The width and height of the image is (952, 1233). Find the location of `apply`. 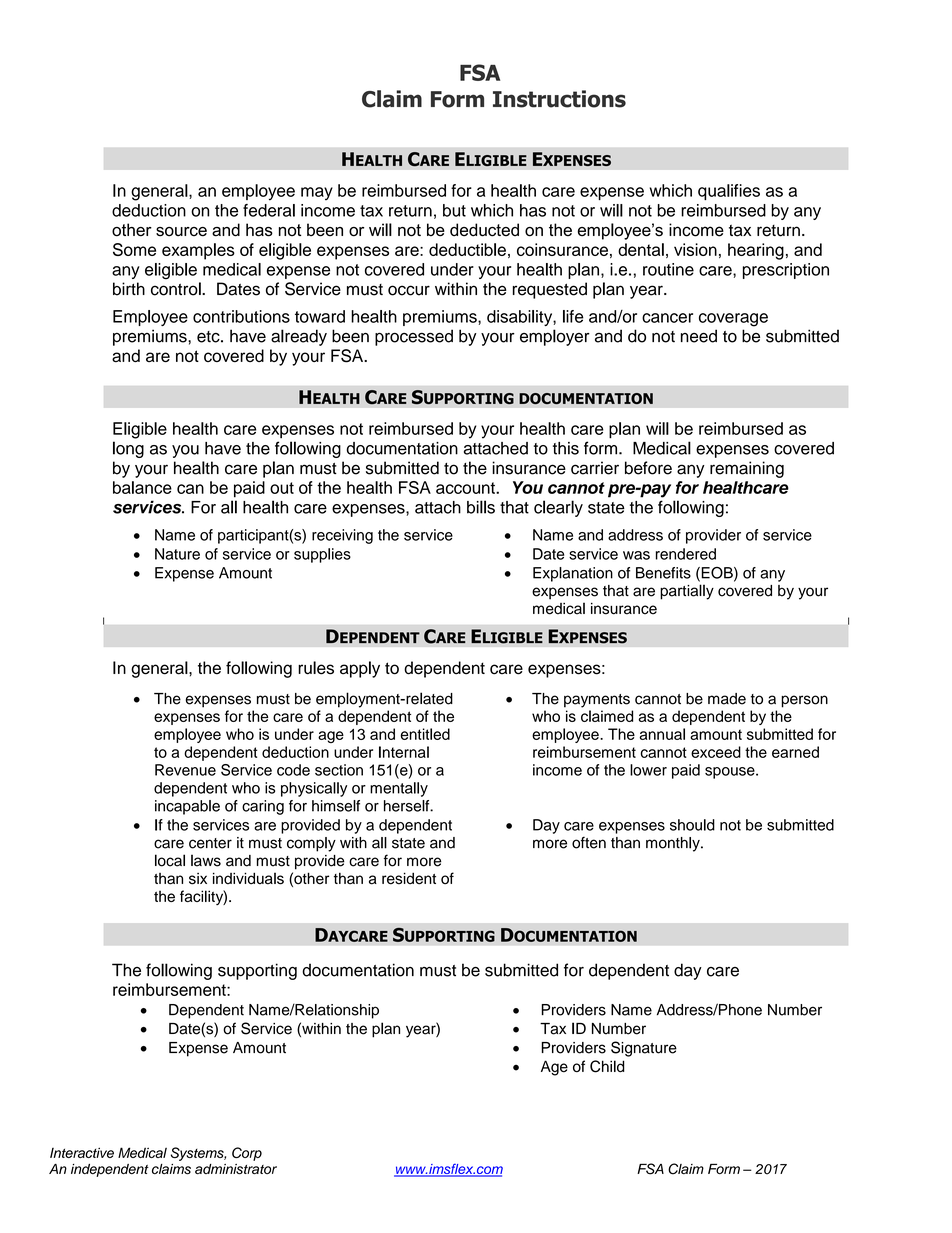

apply is located at coordinates (360, 669).
